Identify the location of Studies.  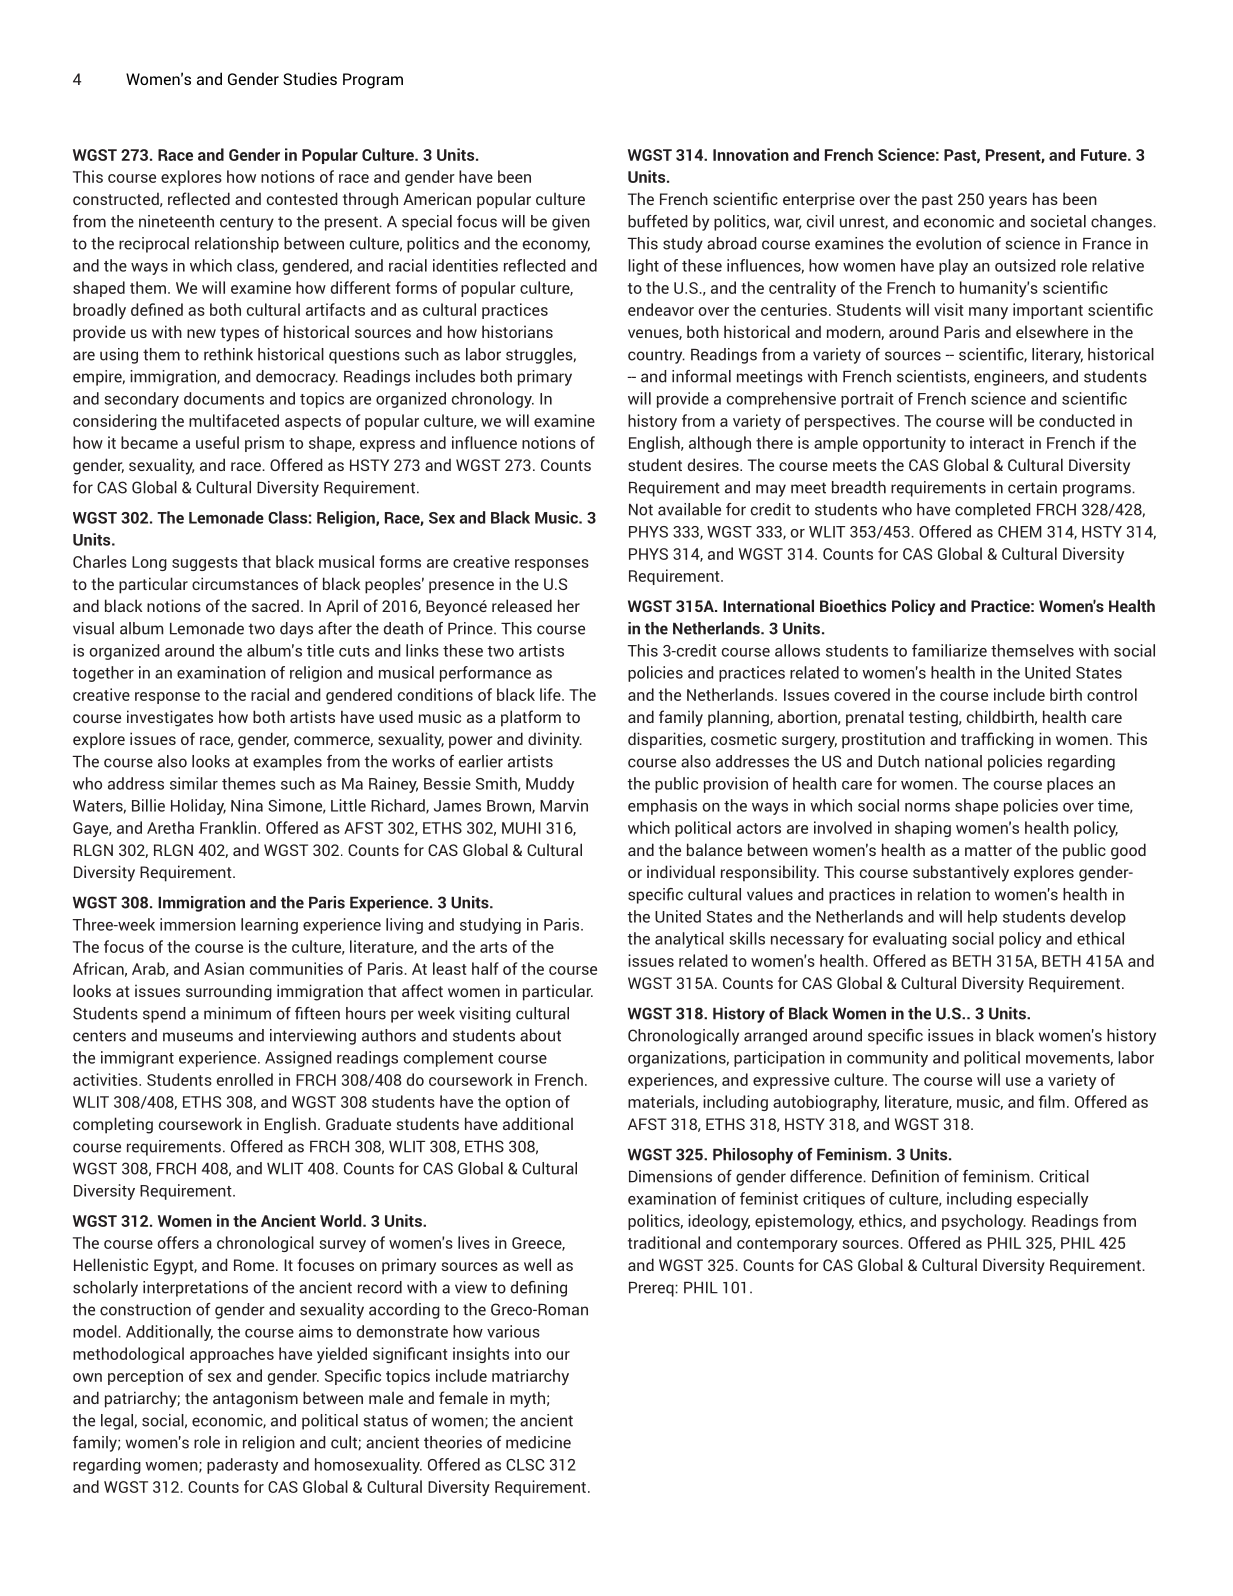
(310, 78).
